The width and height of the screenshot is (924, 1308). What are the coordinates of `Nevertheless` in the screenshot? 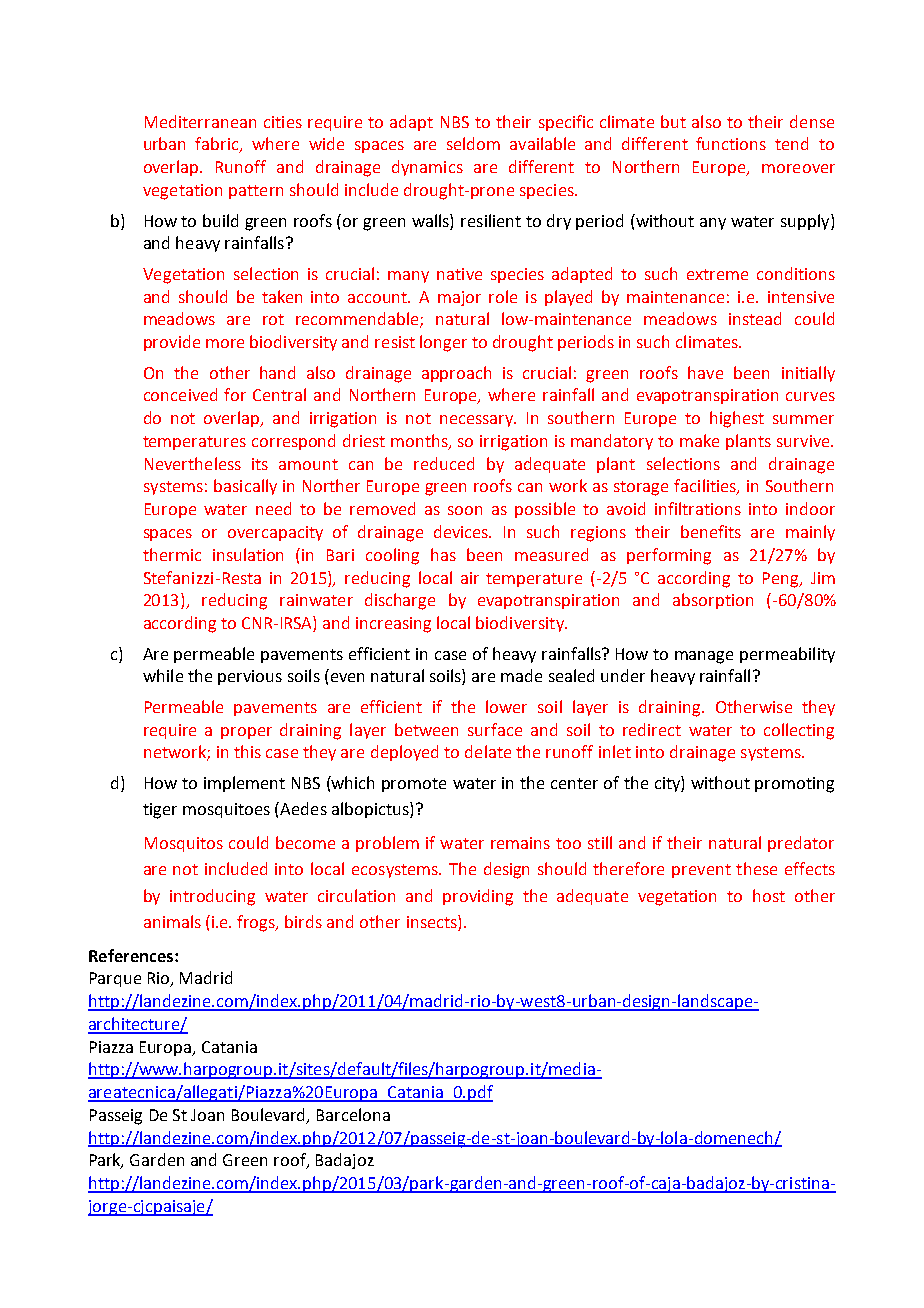 It's located at (193, 463).
